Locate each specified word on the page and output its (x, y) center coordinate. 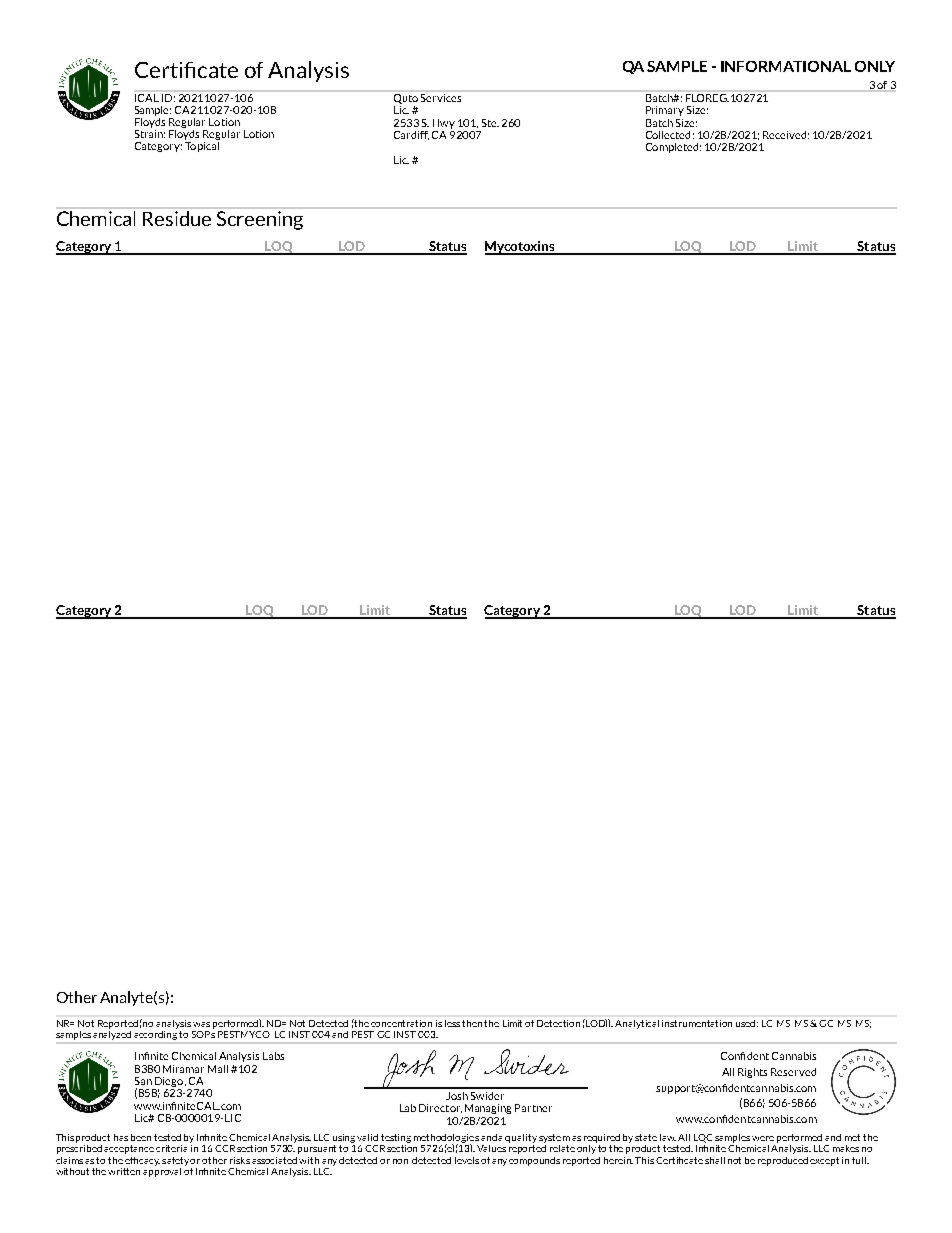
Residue (177, 218)
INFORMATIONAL (786, 66)
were (763, 1138)
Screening (260, 220)
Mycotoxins (521, 248)
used (747, 1023)
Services (441, 96)
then (472, 1023)
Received (784, 135)
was (201, 1024)
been (141, 1137)
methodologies (446, 1139)
